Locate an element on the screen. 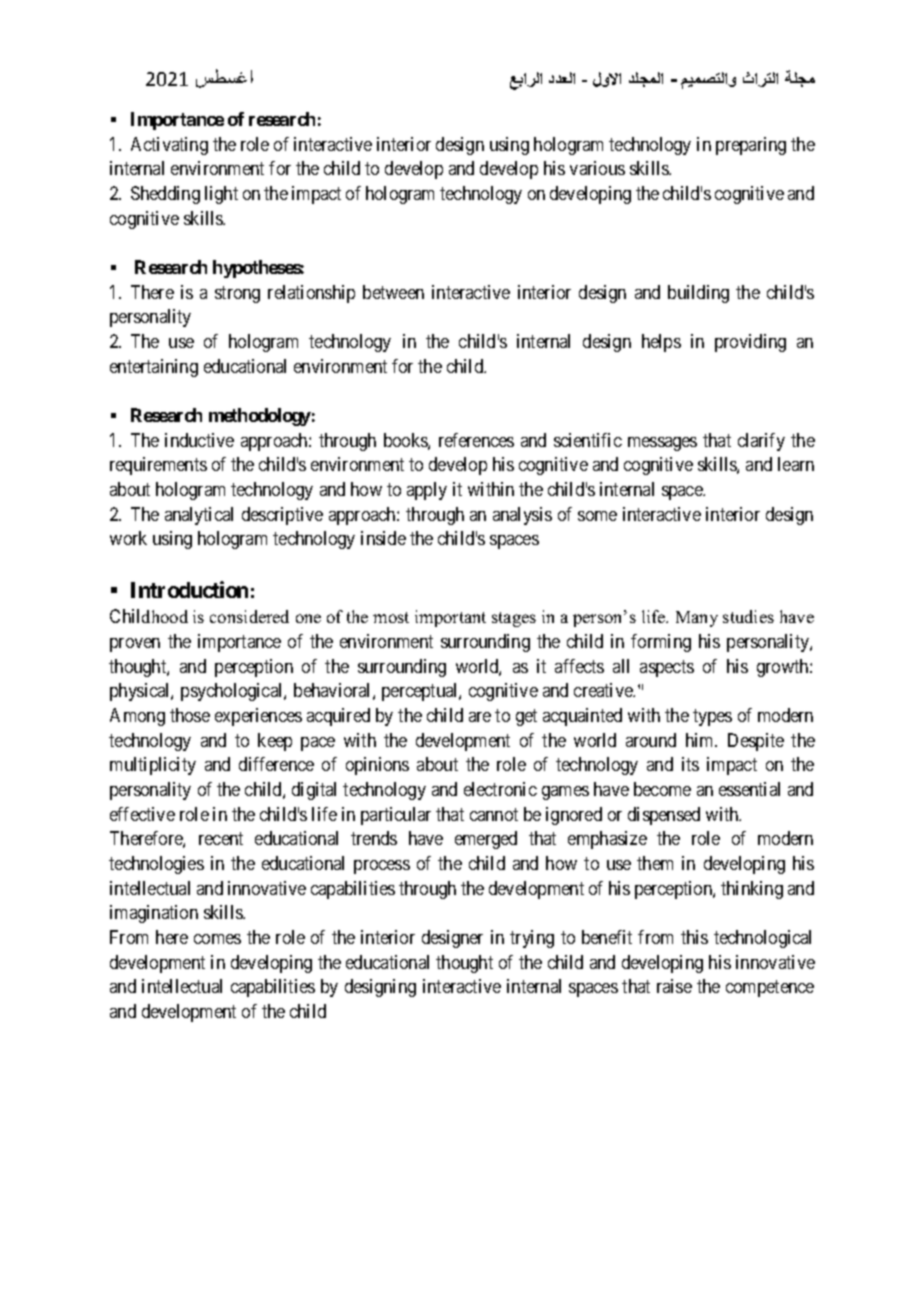 The width and height of the screenshot is (924, 1308). preparing is located at coordinates (751, 146).
